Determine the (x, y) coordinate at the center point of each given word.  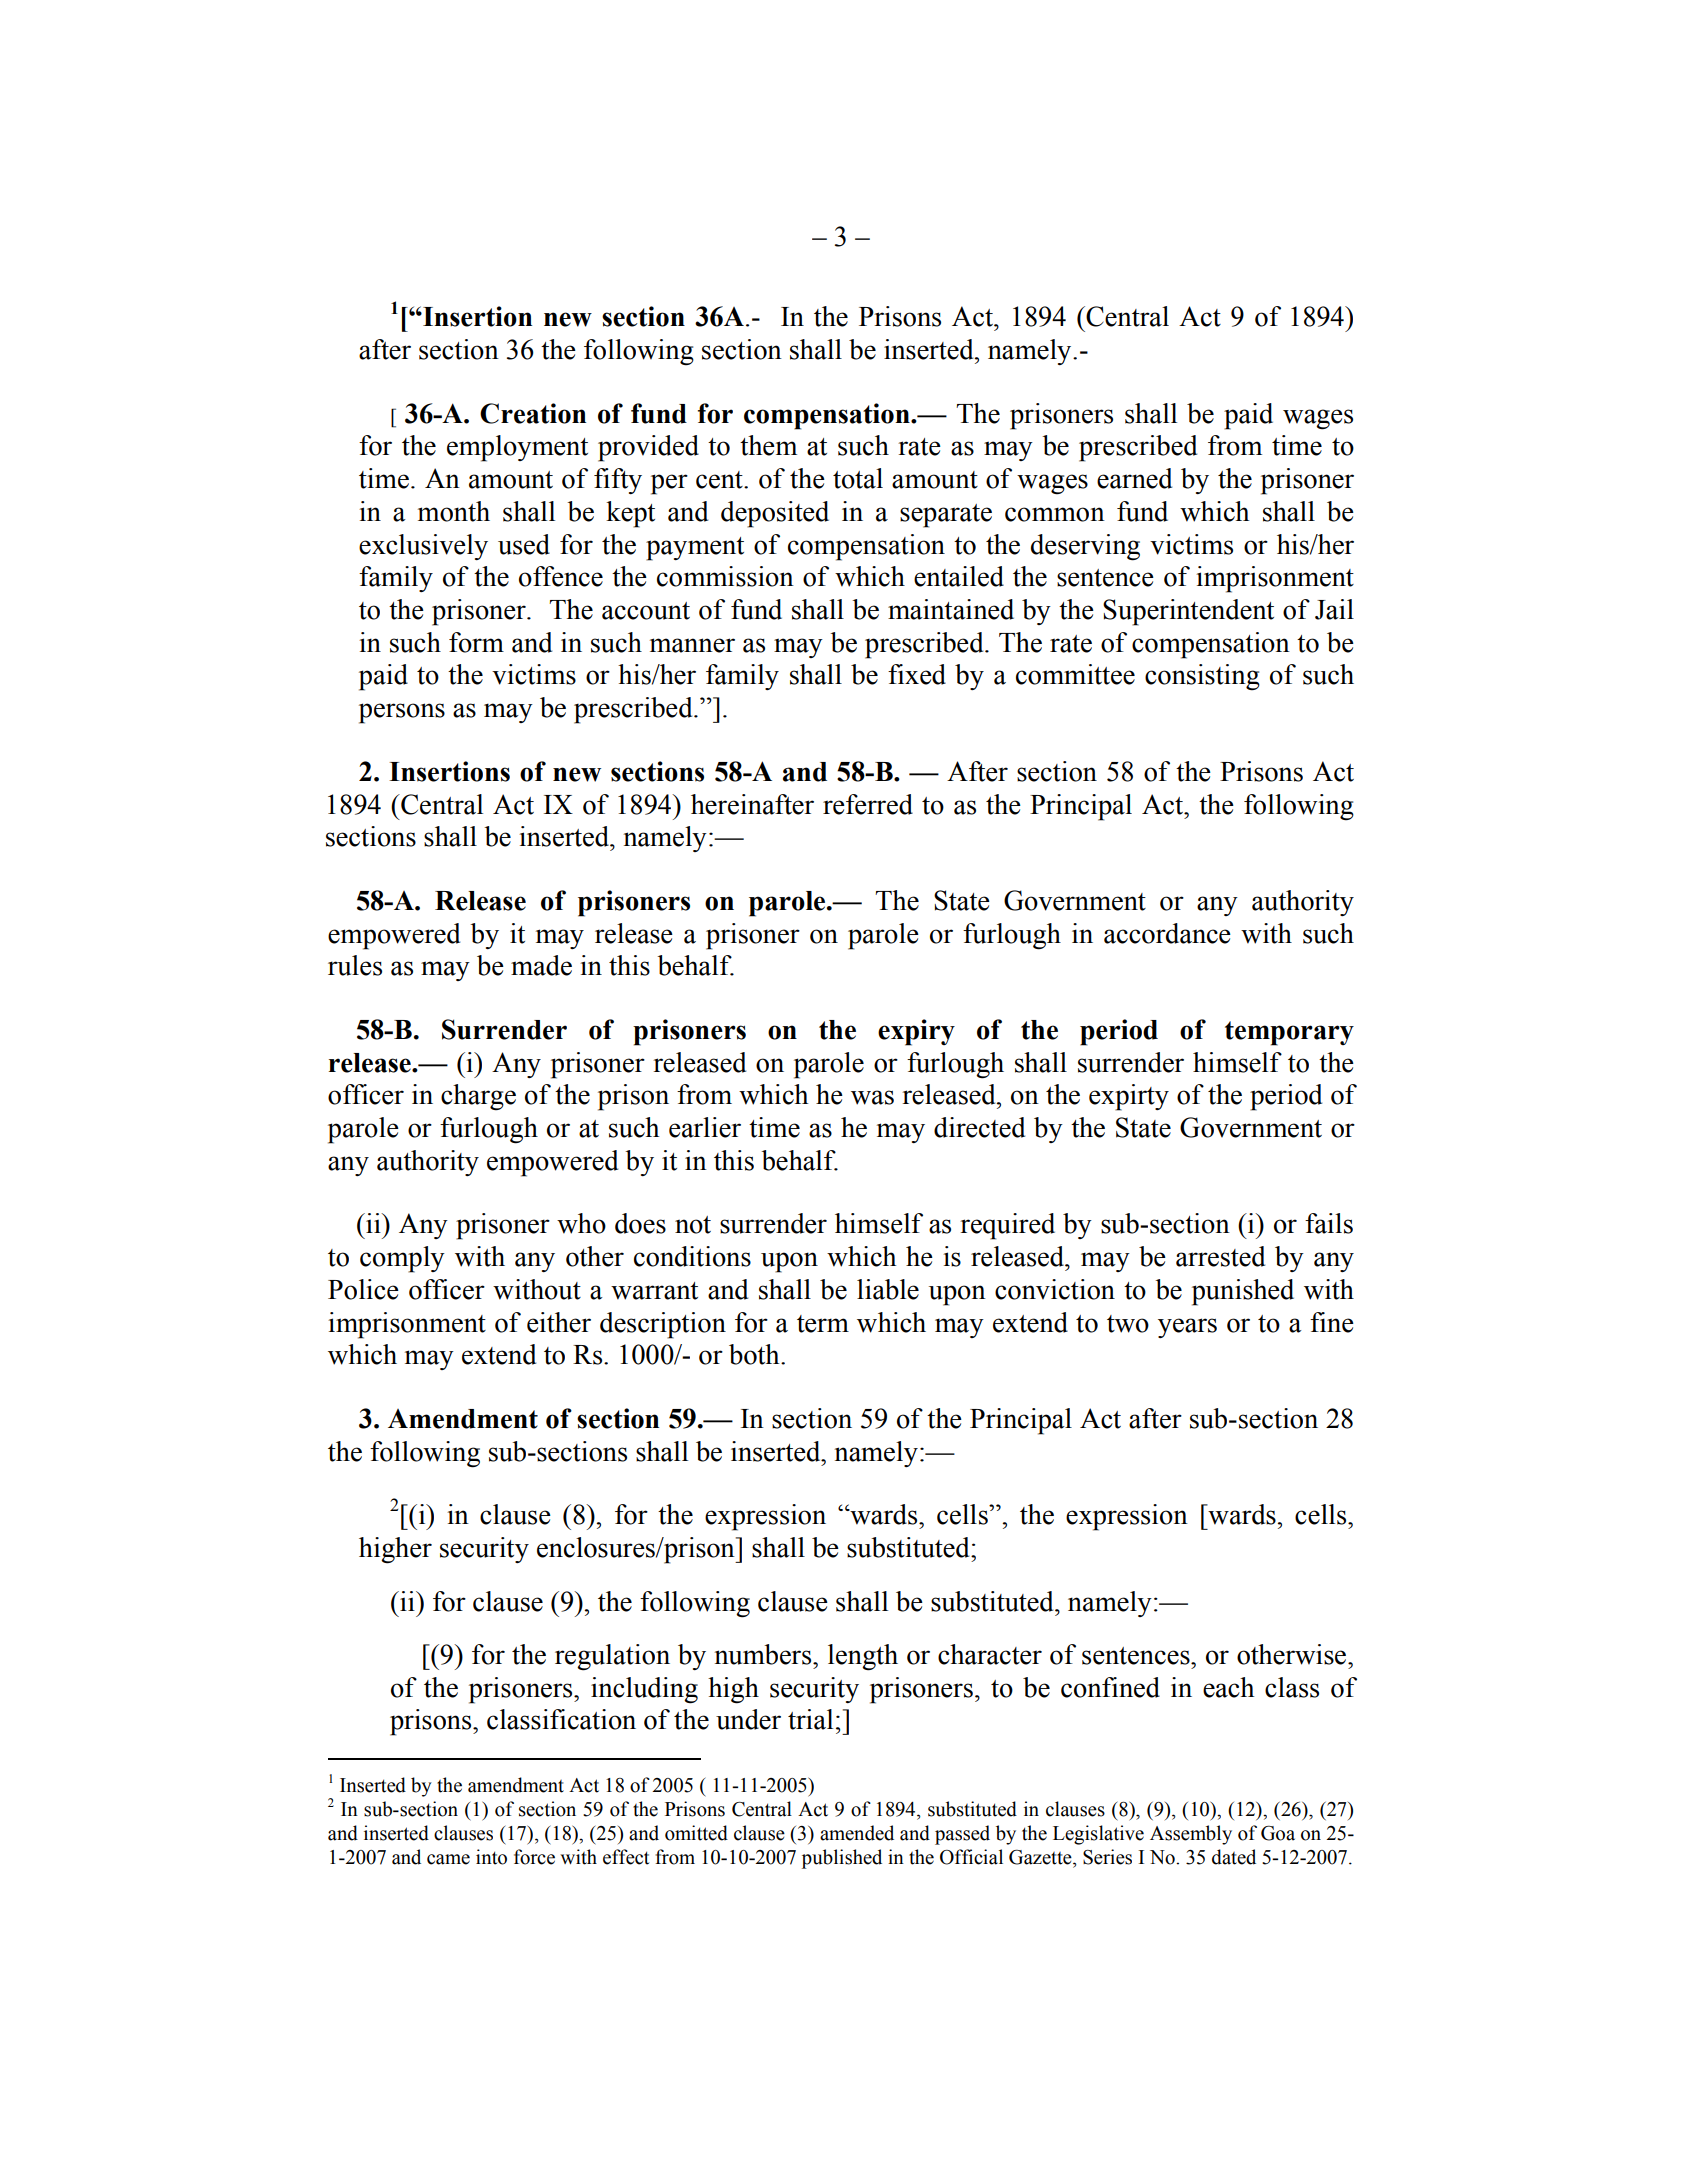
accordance (1167, 933)
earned (1134, 478)
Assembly (1191, 1835)
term (823, 1324)
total (858, 478)
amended (857, 1833)
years (1187, 1328)
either (559, 1322)
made (541, 965)
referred (868, 804)
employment (517, 448)
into (491, 1857)
